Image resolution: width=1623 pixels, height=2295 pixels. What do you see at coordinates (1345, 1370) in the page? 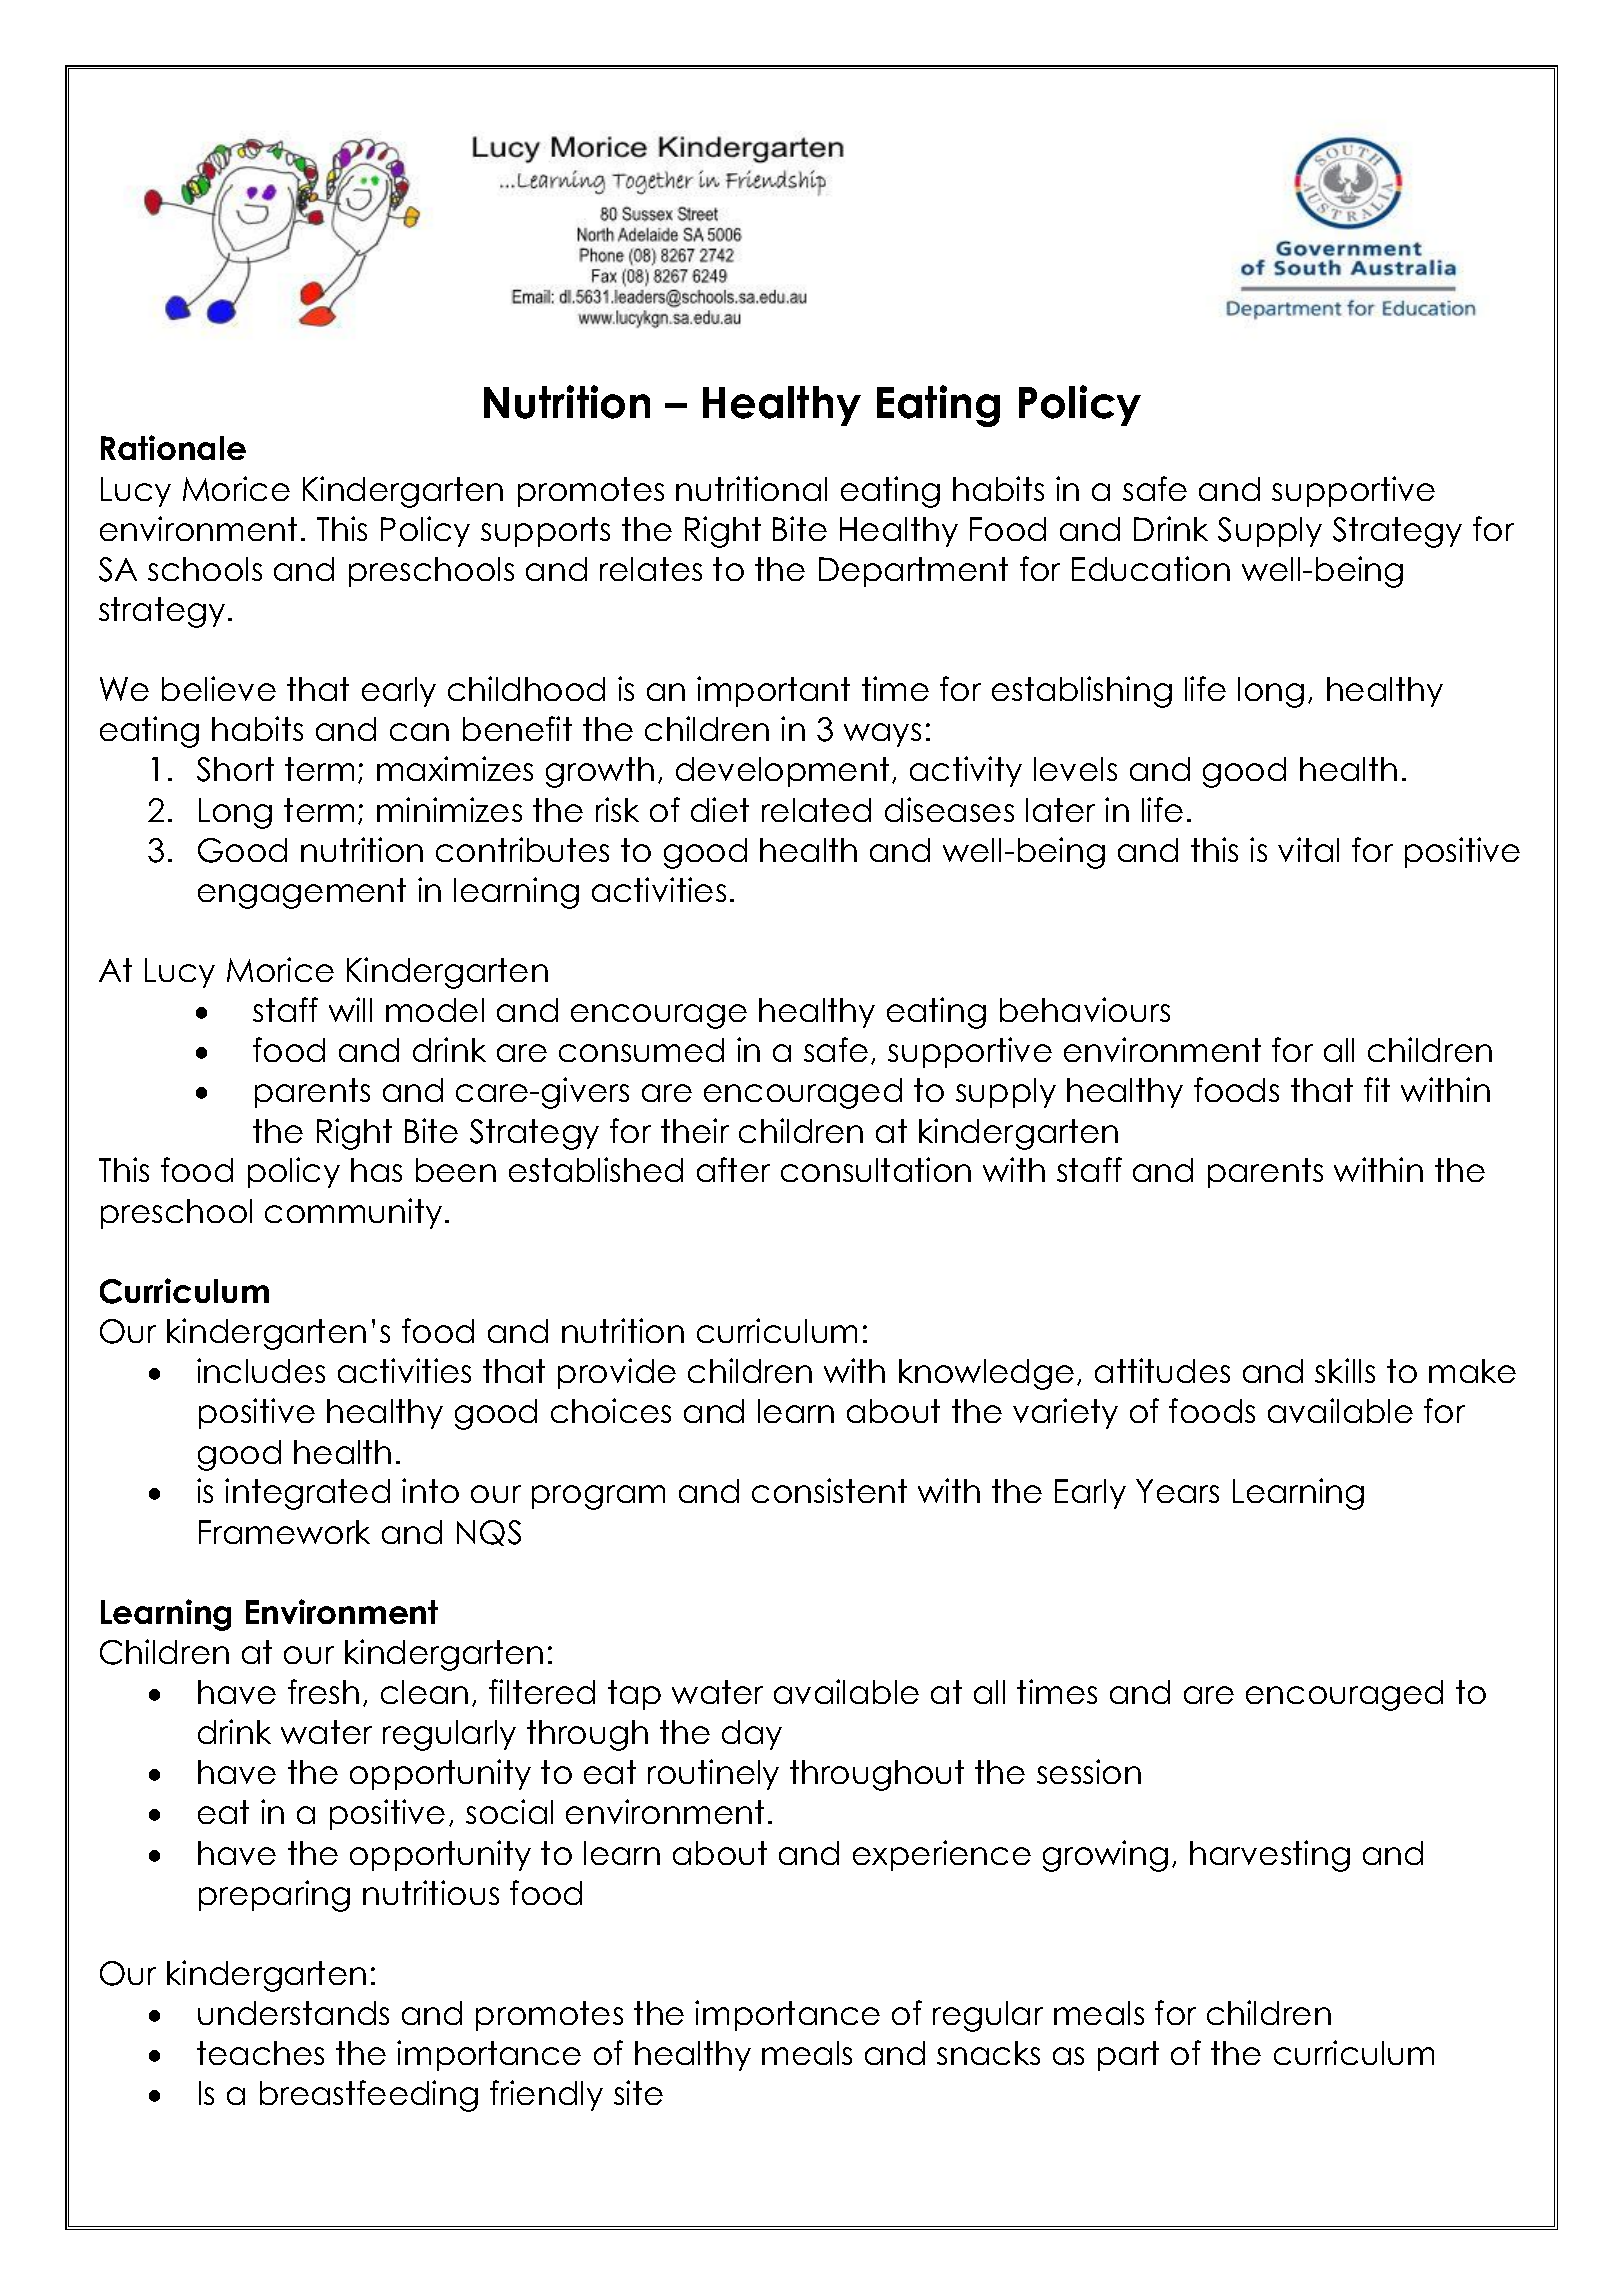
I see `skills` at bounding box center [1345, 1370].
